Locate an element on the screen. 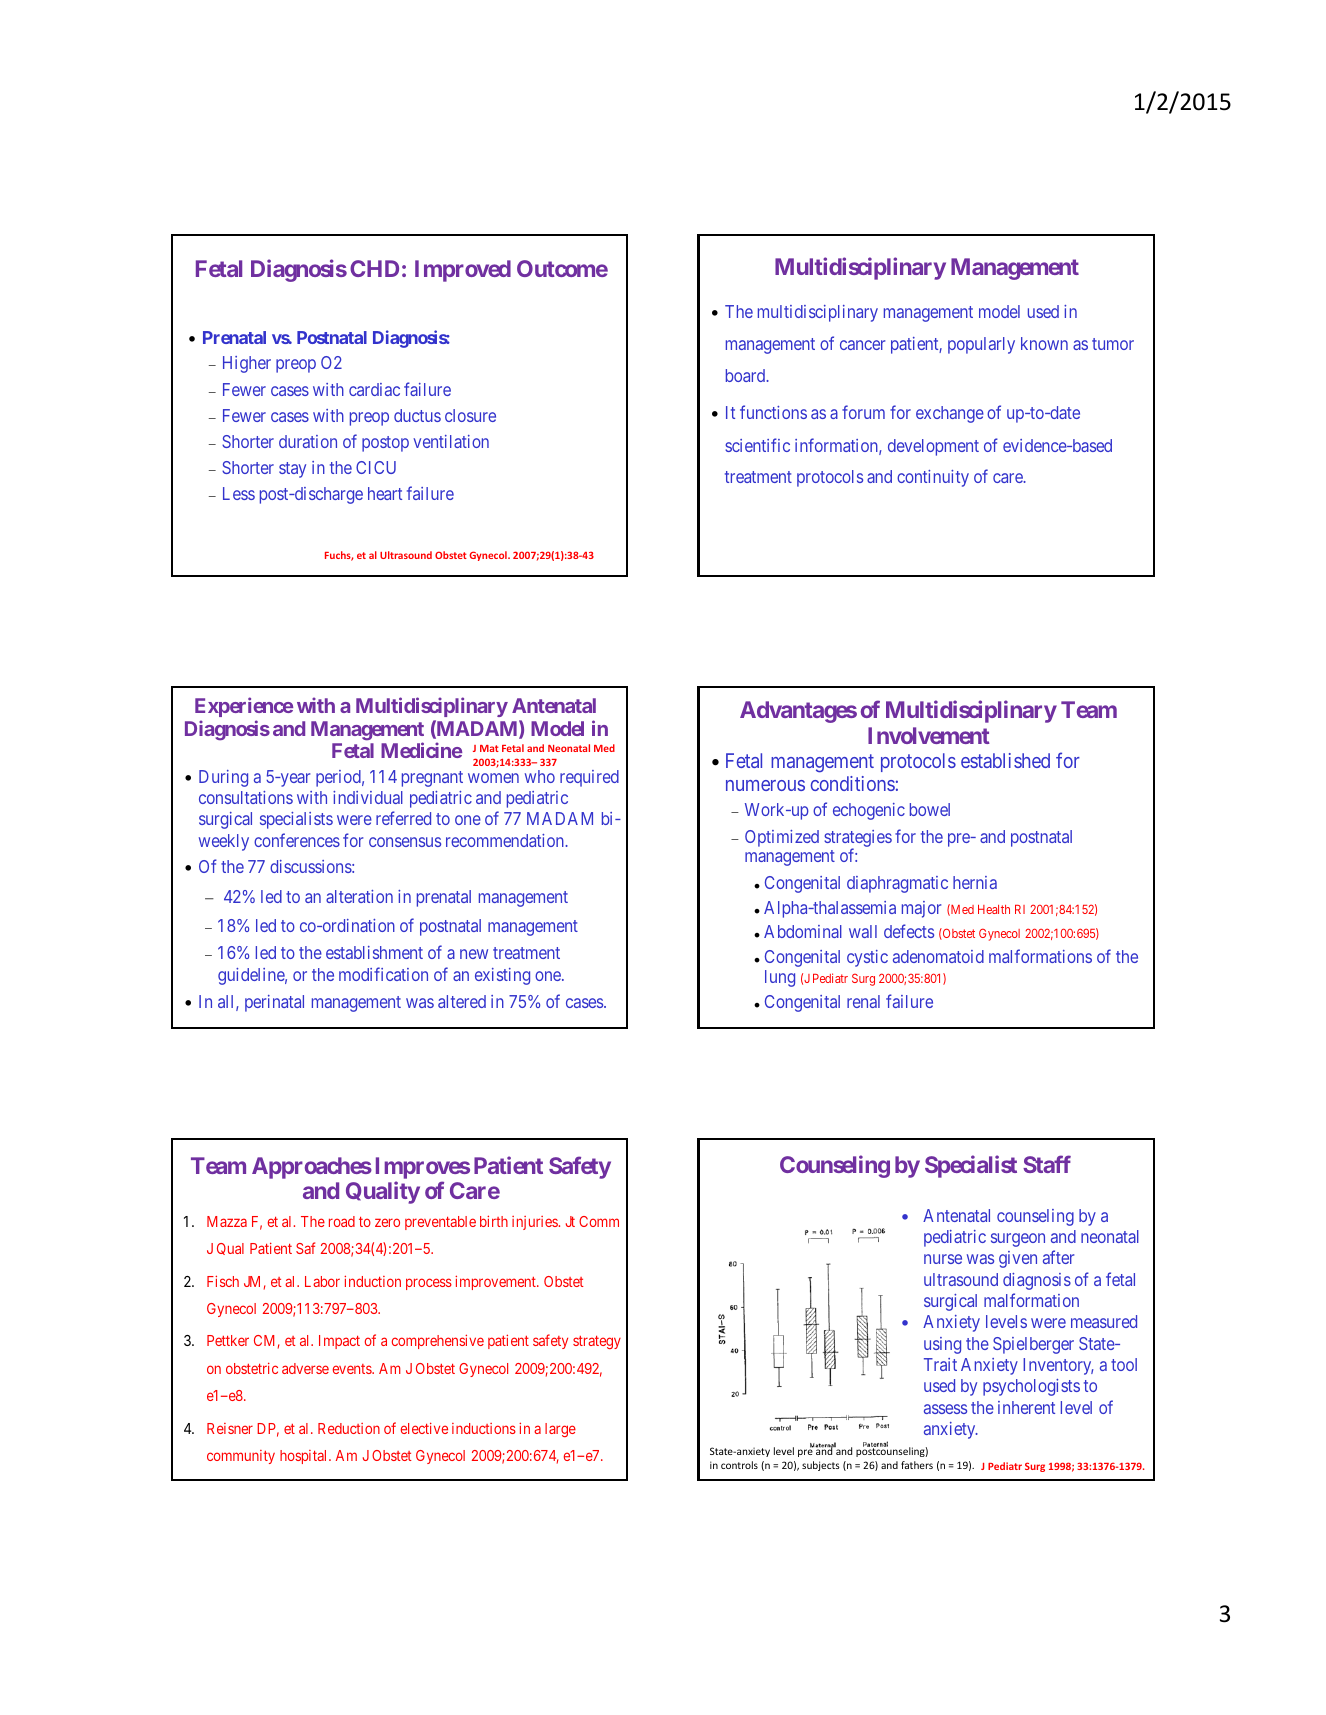 This screenshot has height=1715, width=1326. Staff is located at coordinates (1047, 1164).
